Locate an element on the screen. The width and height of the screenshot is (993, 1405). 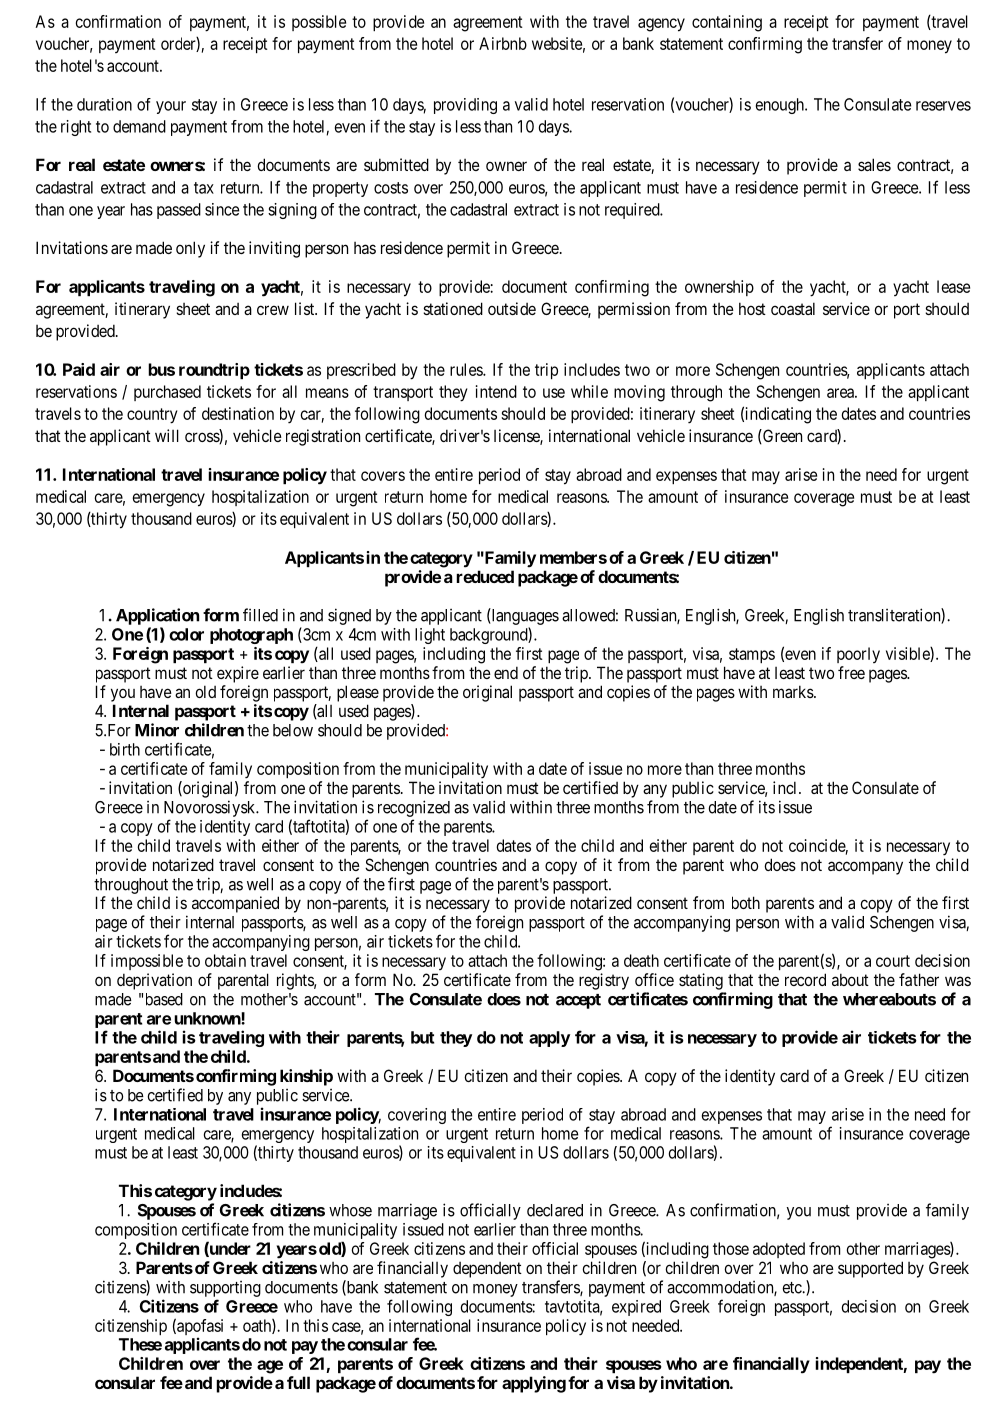
accompanied is located at coordinates (235, 904).
